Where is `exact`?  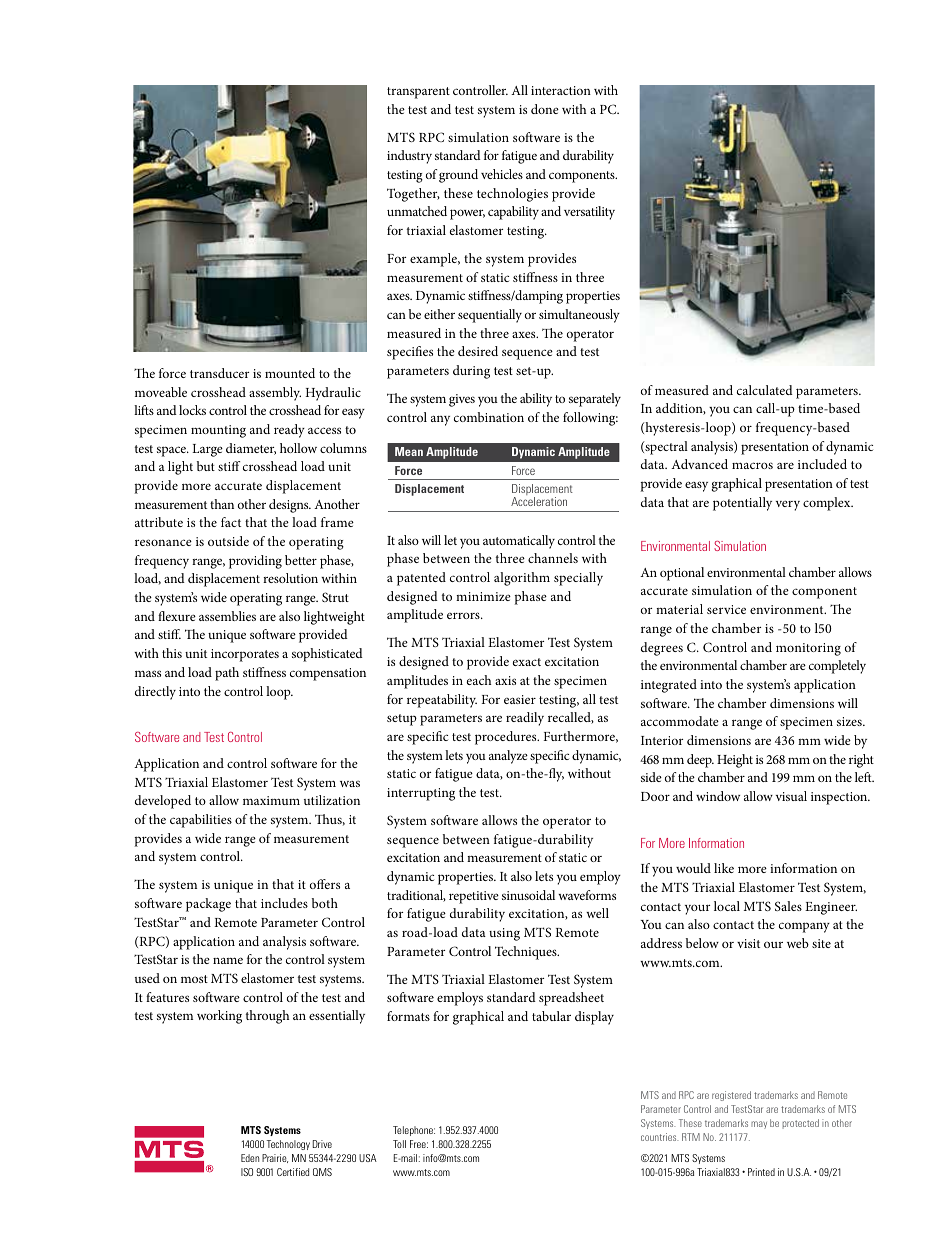 exact is located at coordinates (527, 662).
